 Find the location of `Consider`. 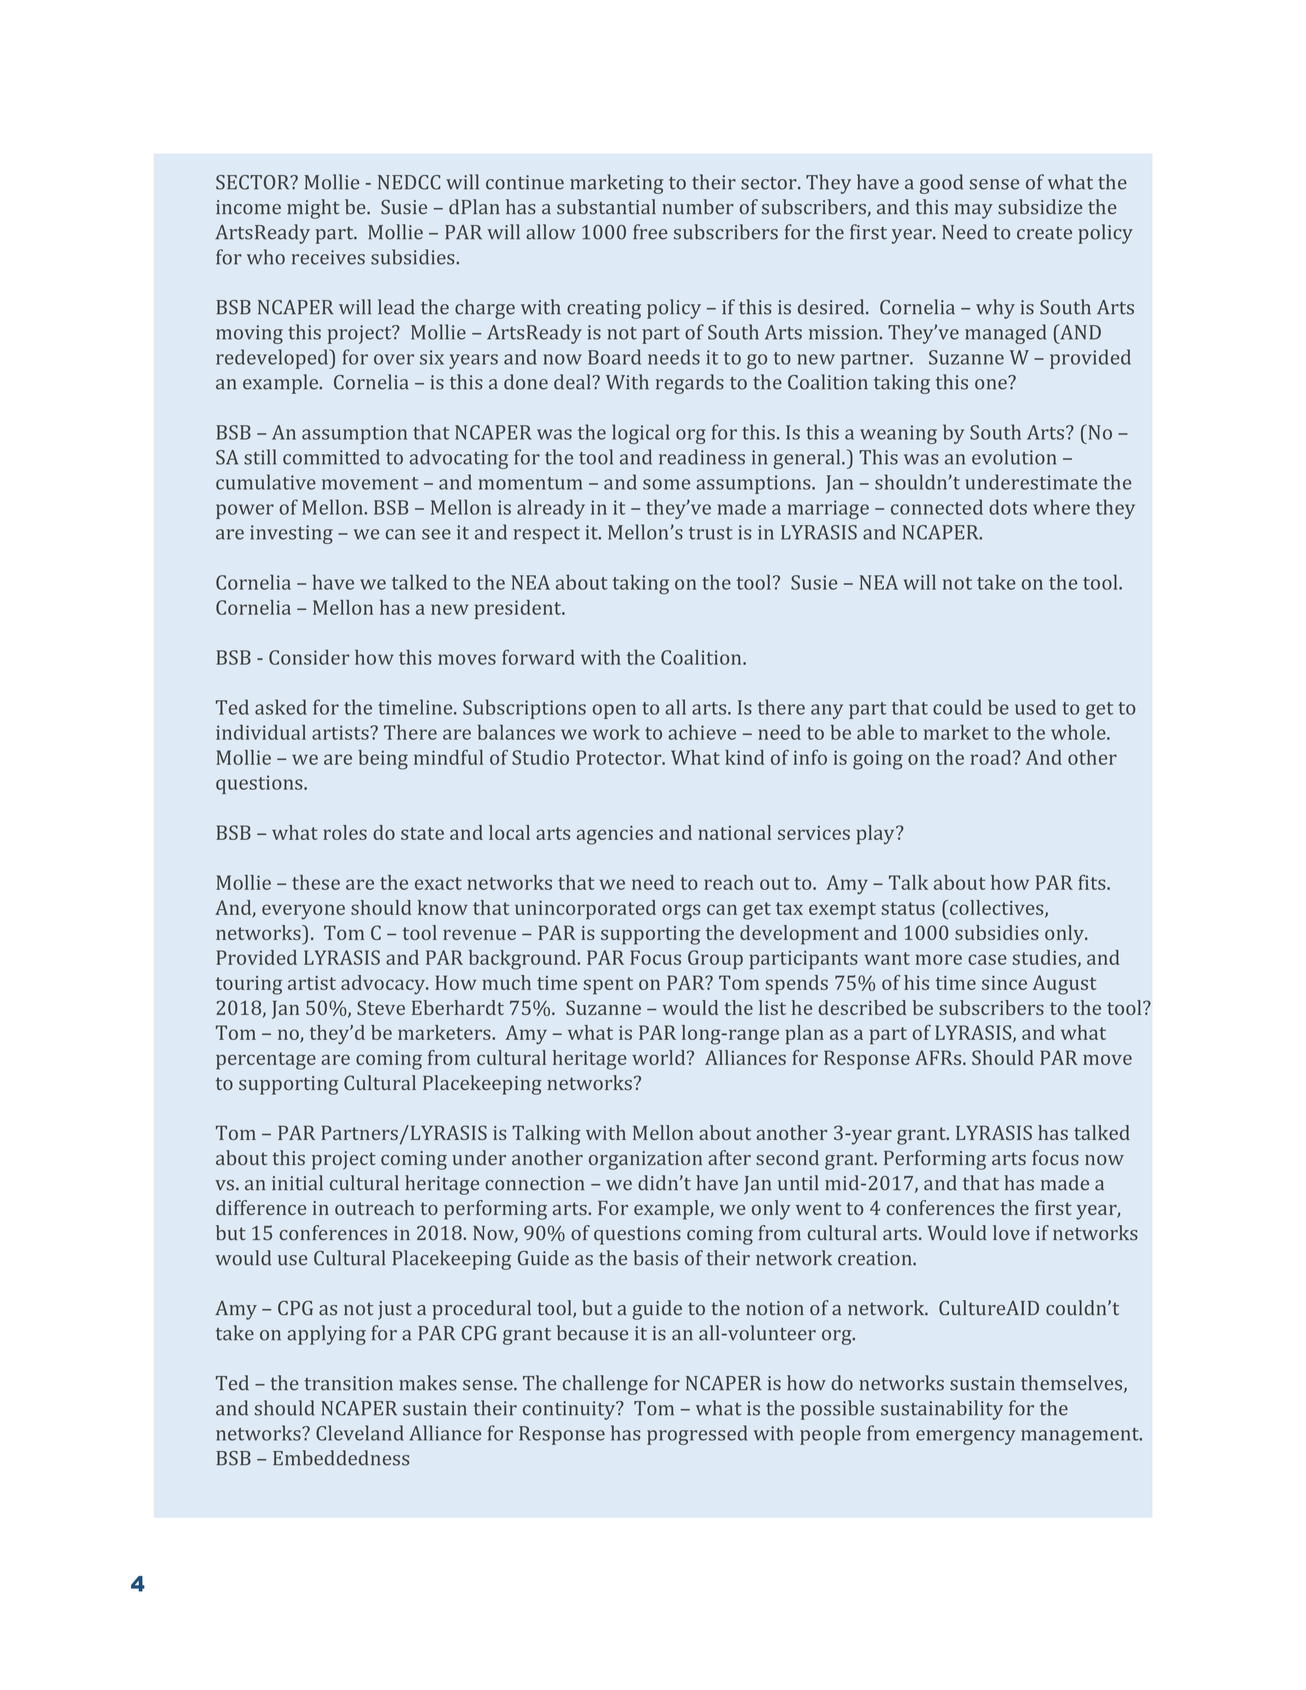

Consider is located at coordinates (309, 657).
